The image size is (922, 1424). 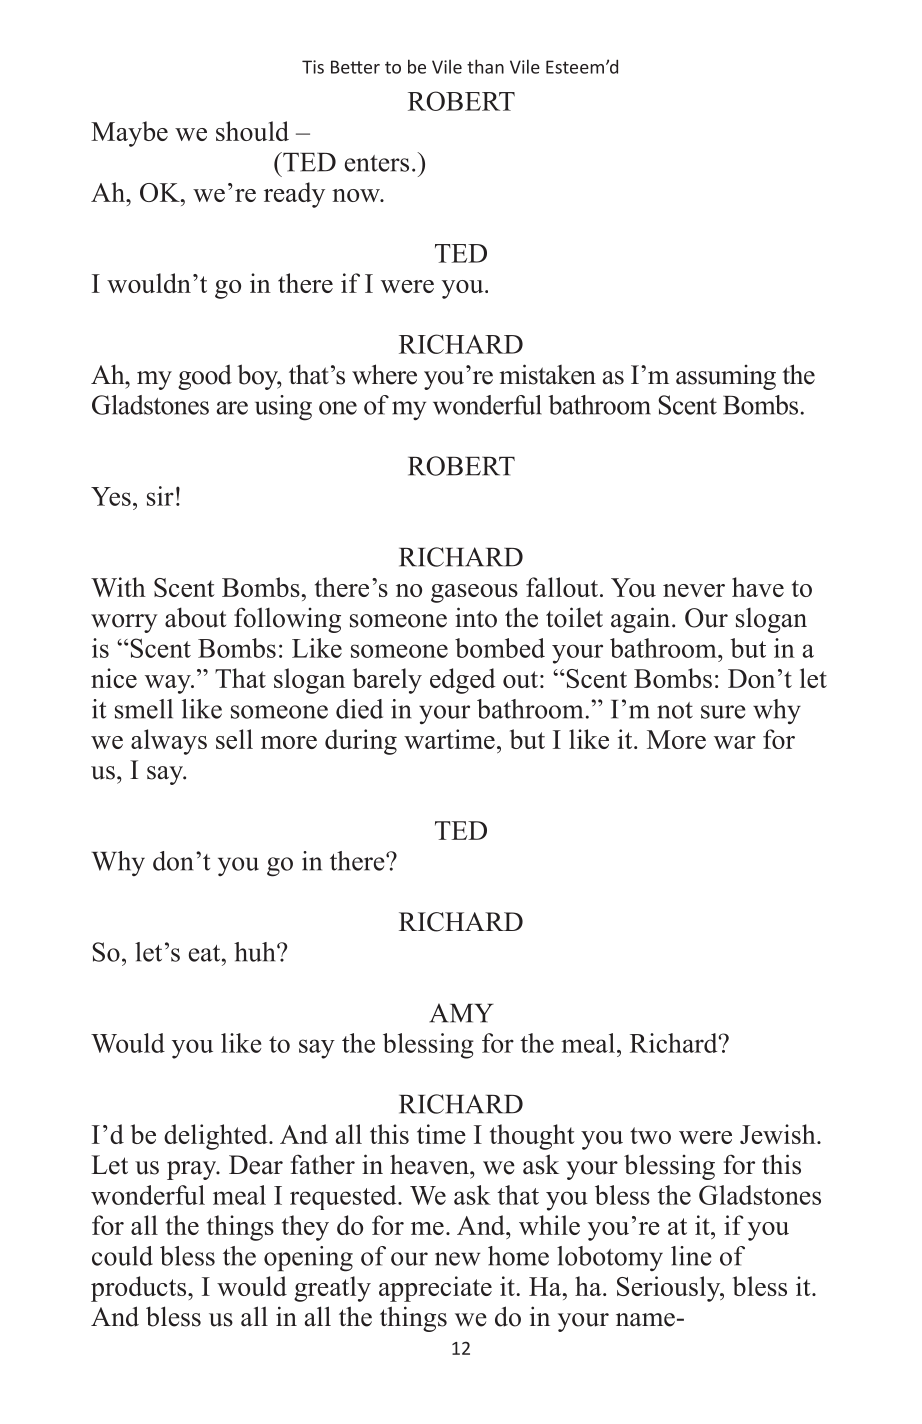 What do you see at coordinates (723, 712) in the screenshot?
I see `sure` at bounding box center [723, 712].
